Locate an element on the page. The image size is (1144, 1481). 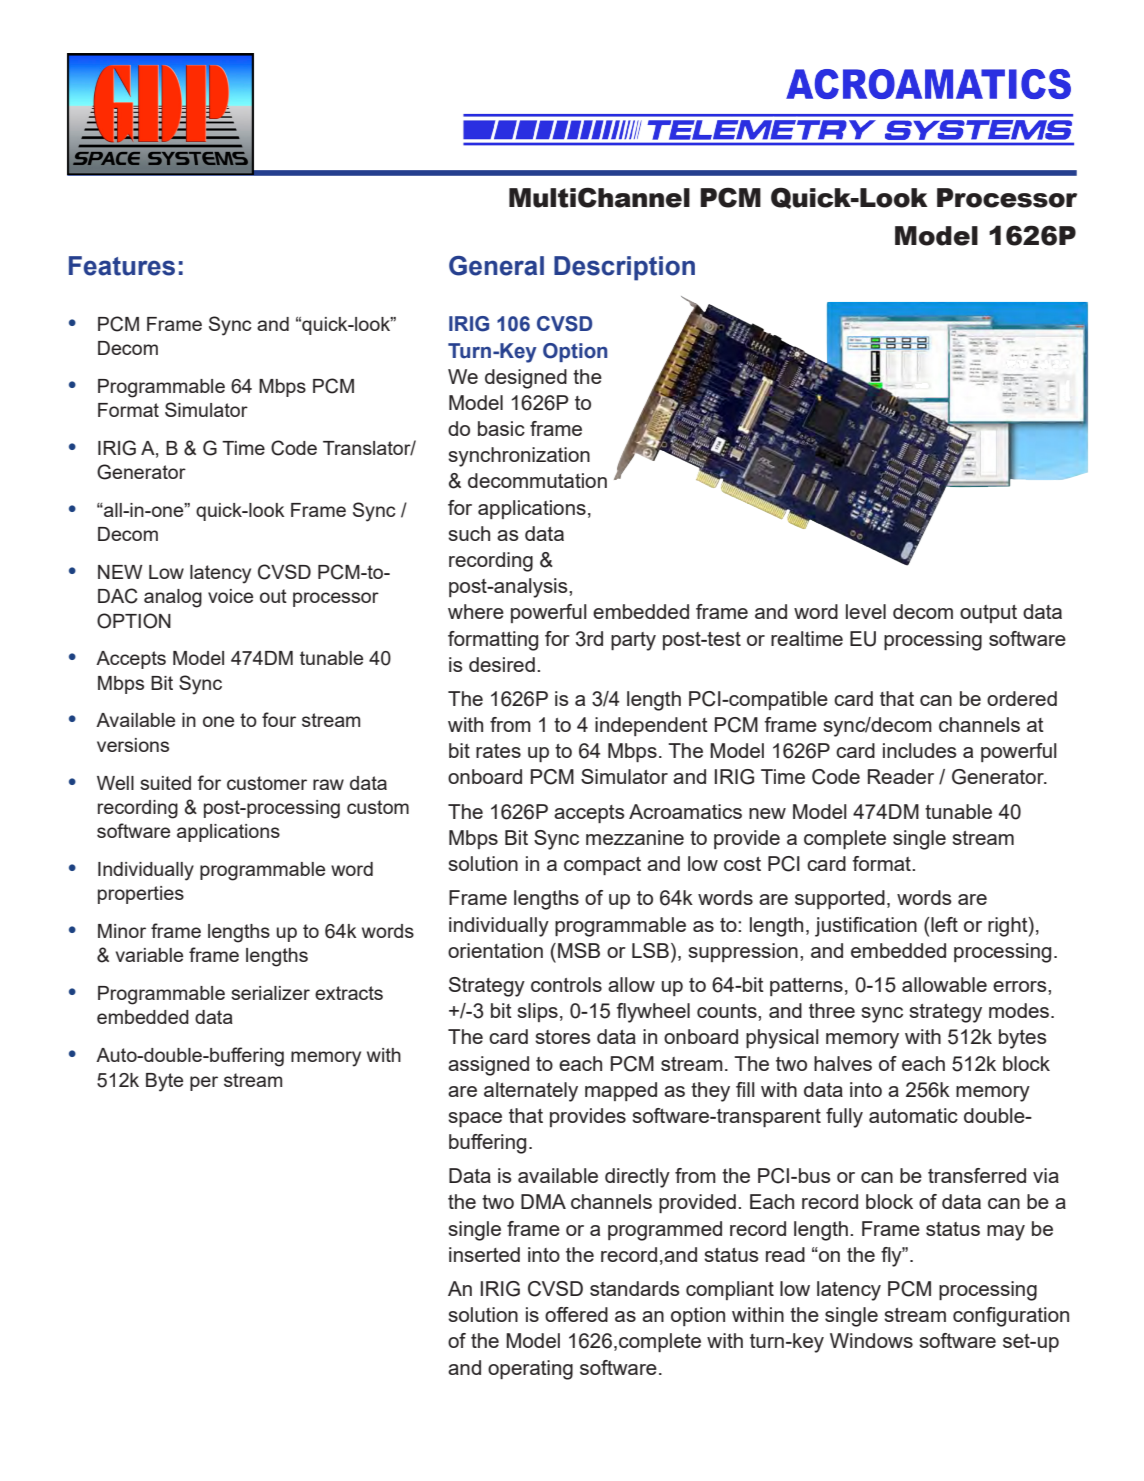
offered is located at coordinates (576, 1314).
